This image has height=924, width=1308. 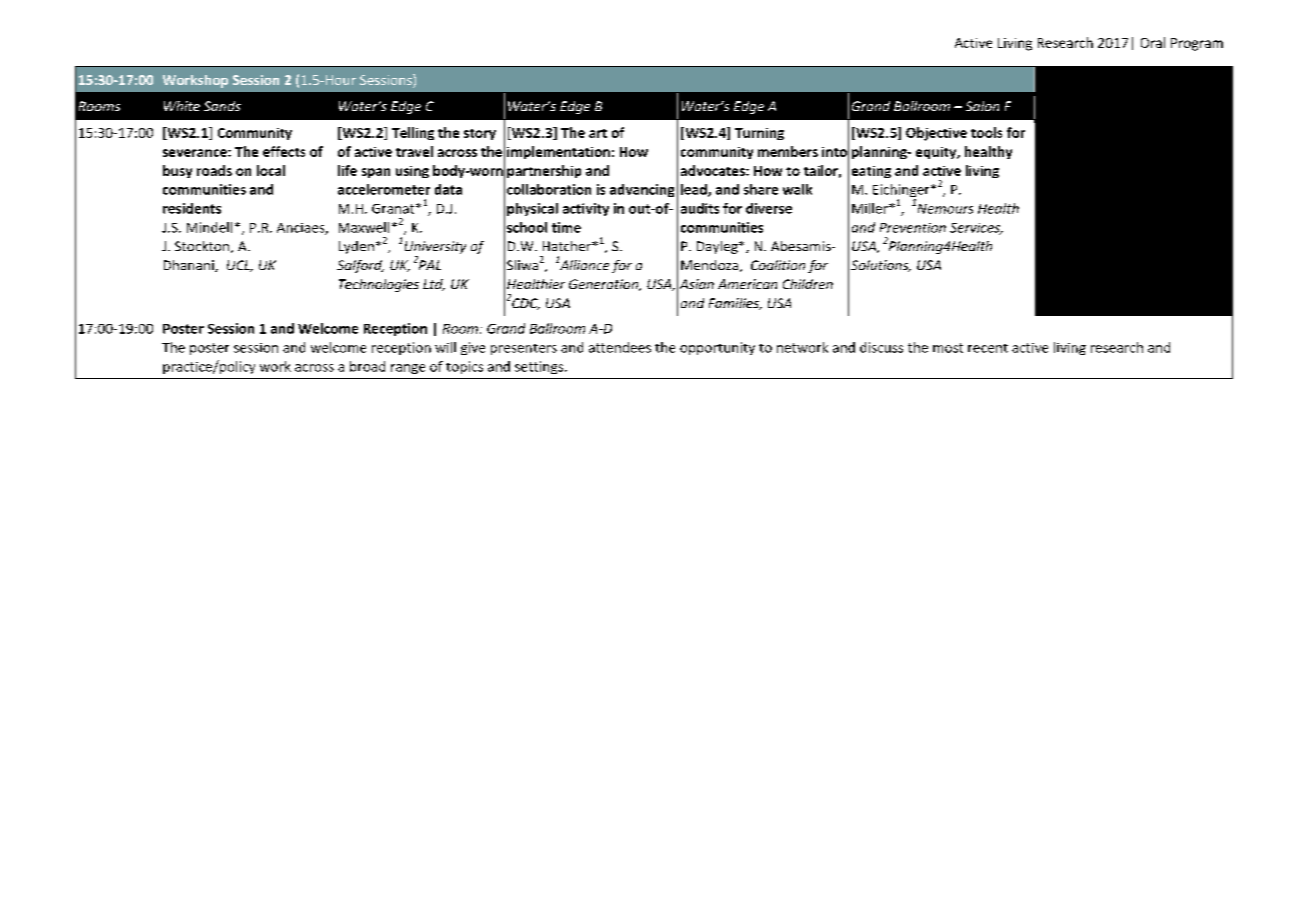 What do you see at coordinates (1153, 42) in the image?
I see `Oral` at bounding box center [1153, 42].
